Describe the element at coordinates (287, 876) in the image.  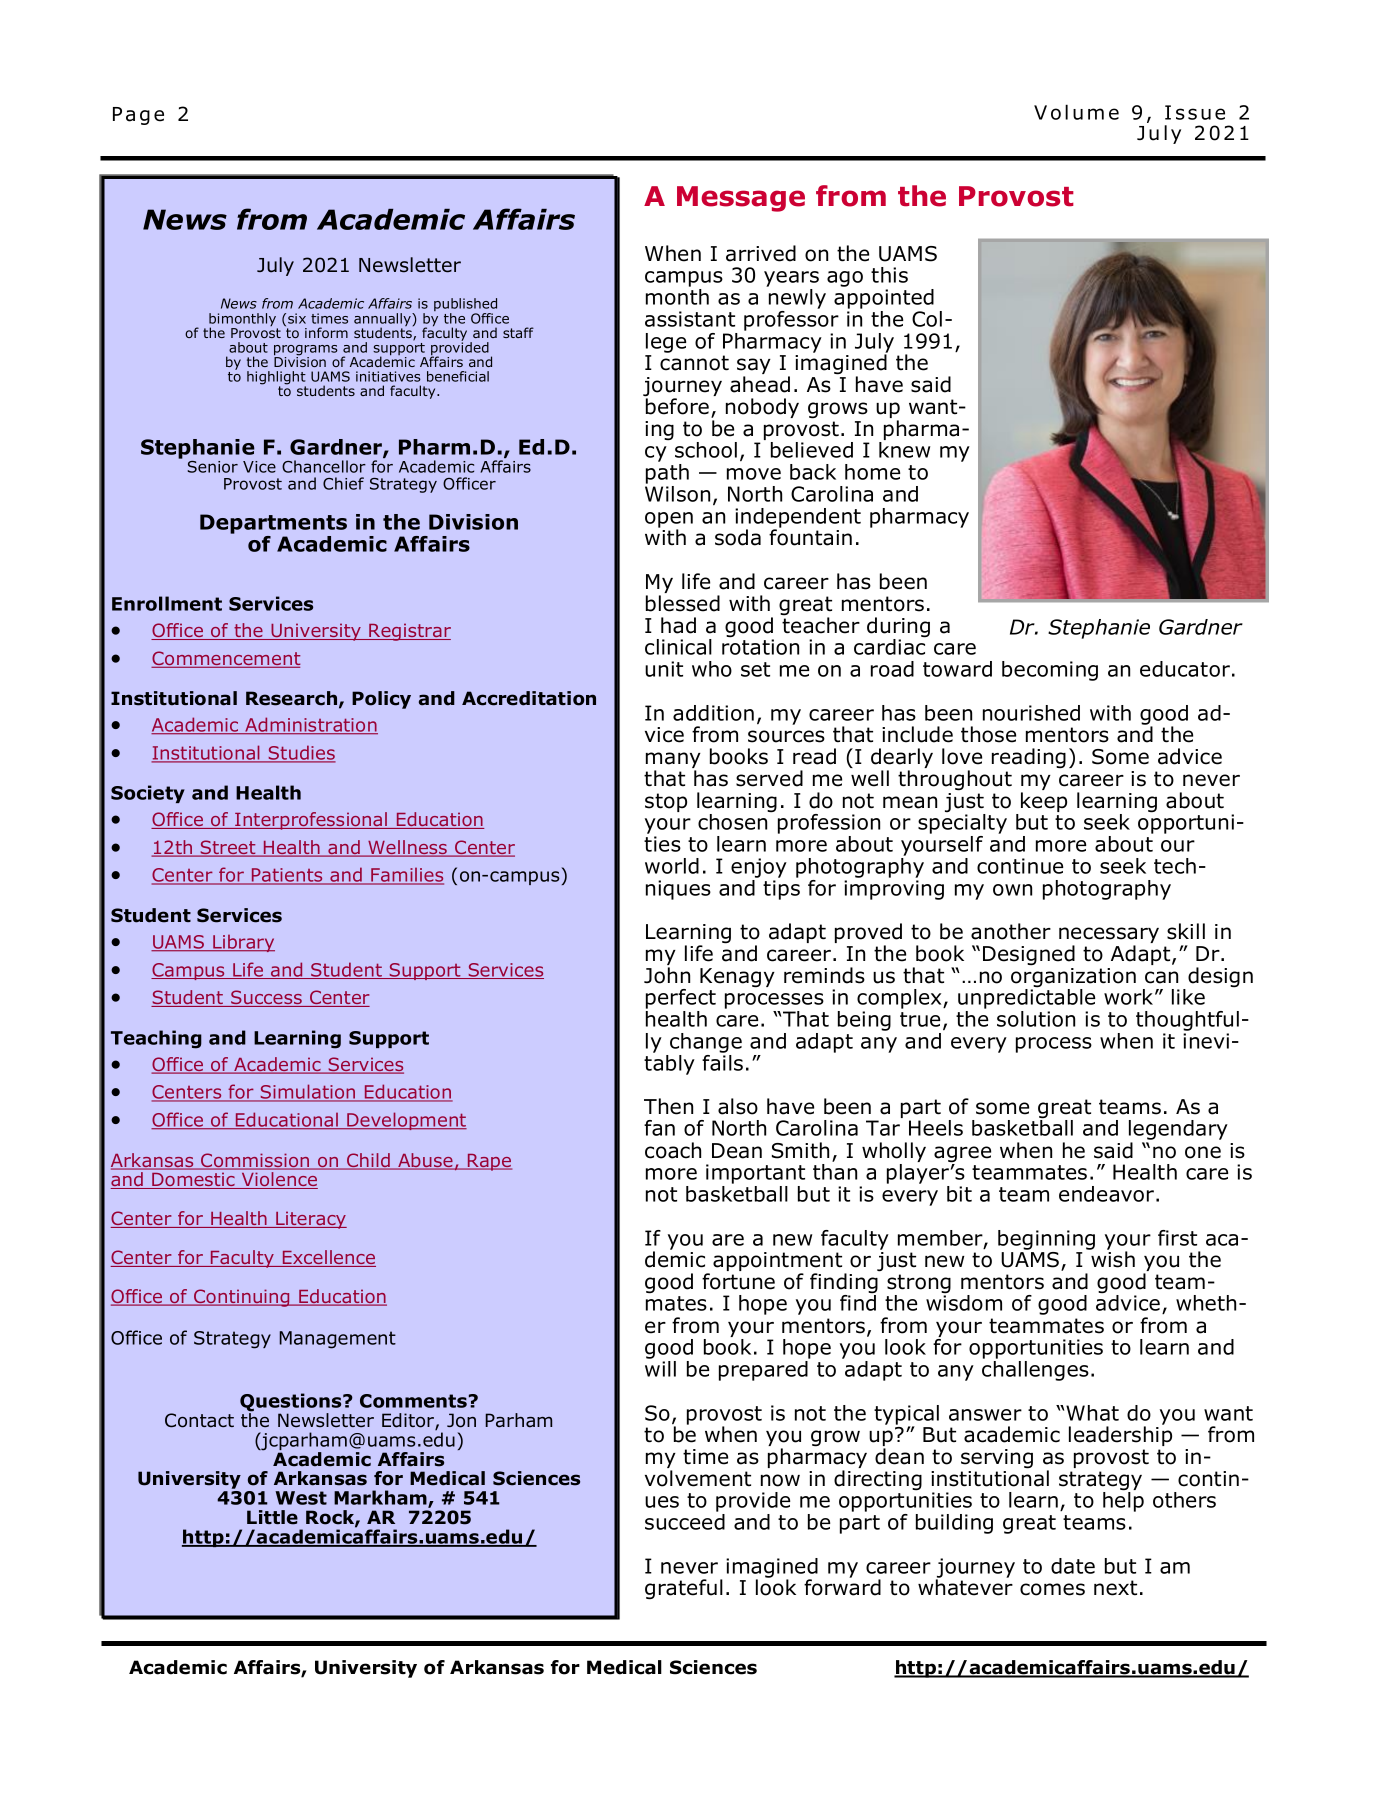
I see `Patients` at that location.
